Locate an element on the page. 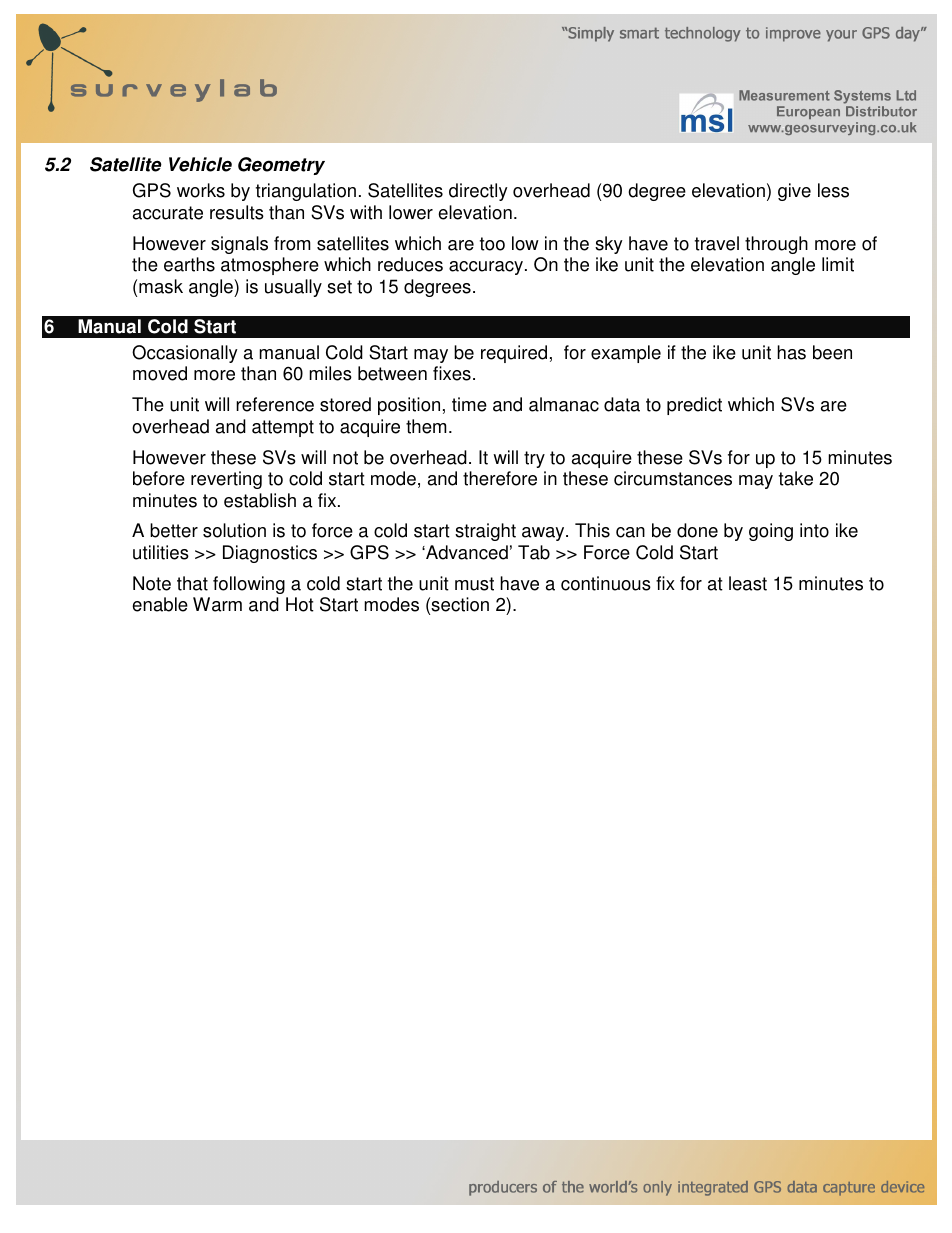 This document has width=952, height=1233. directly is located at coordinates (478, 192).
